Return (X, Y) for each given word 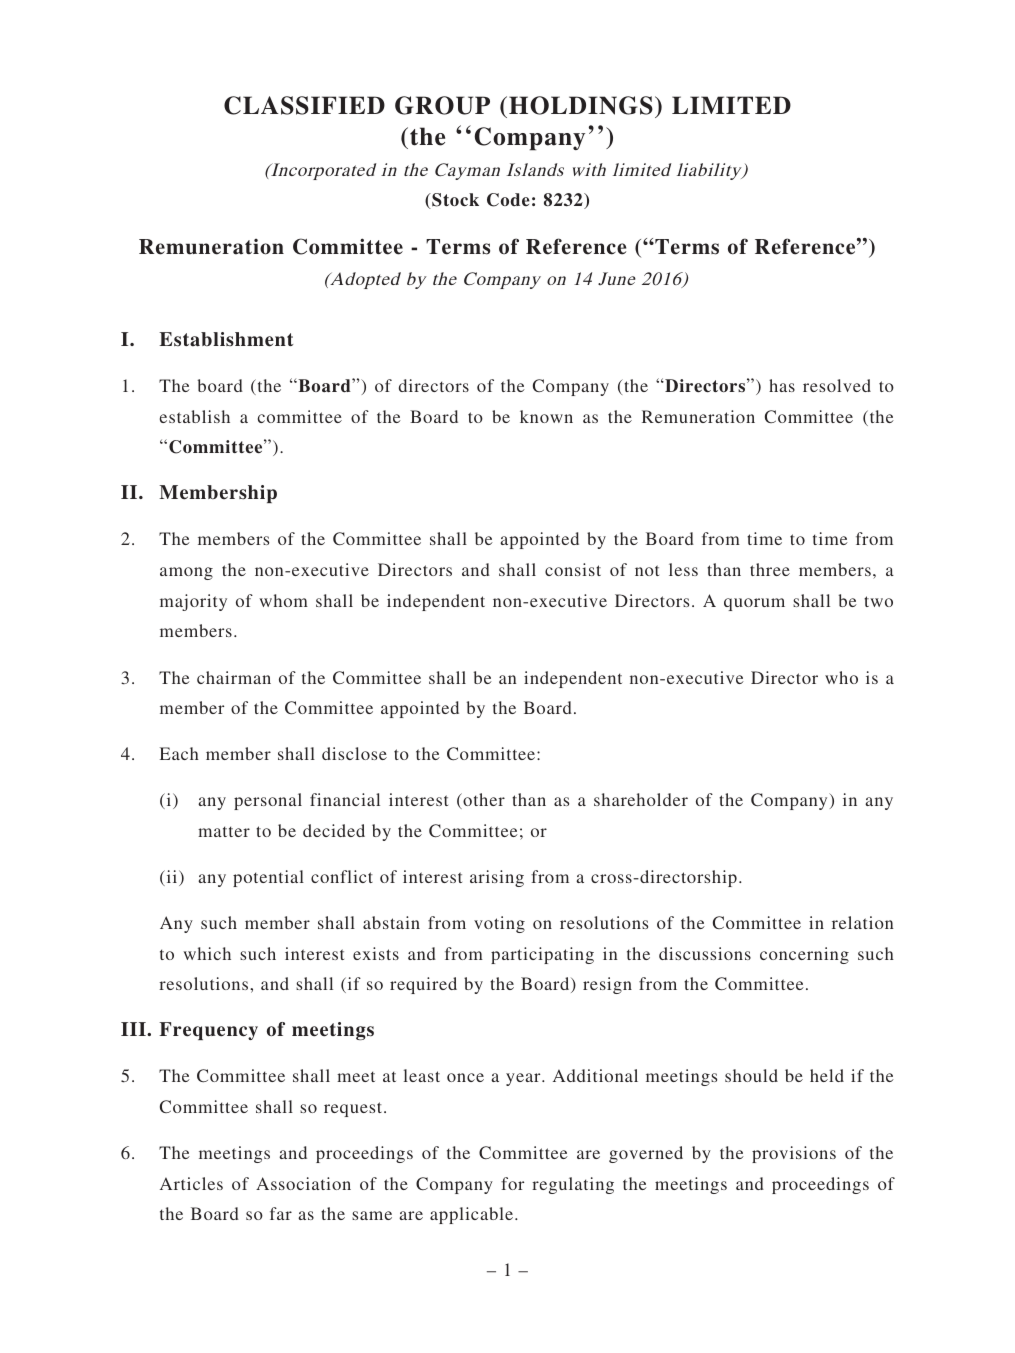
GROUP (442, 105)
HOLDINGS (581, 105)
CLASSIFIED (304, 105)
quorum (754, 604)
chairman (234, 677)
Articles (191, 1183)
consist (573, 569)
